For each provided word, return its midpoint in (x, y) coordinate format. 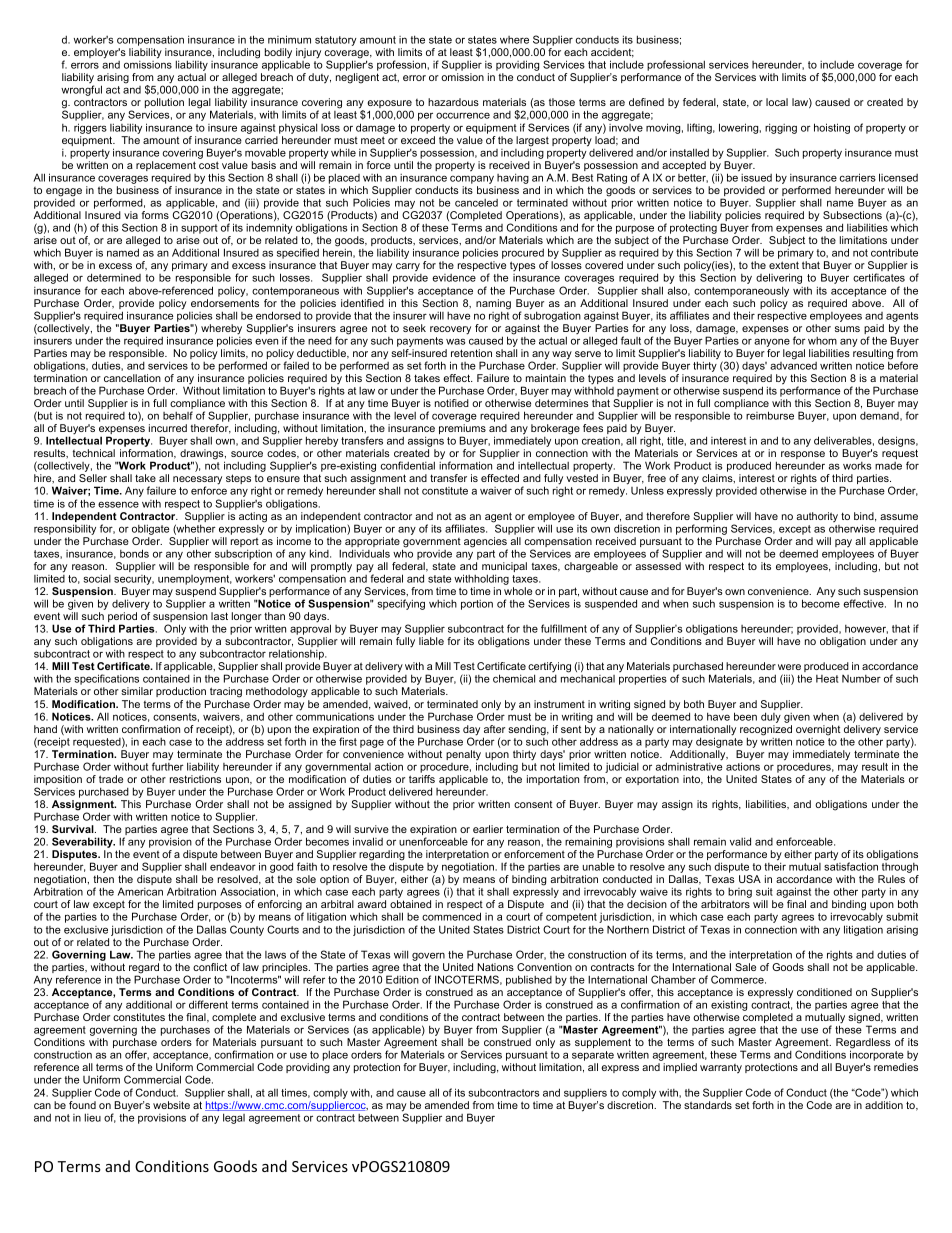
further (168, 765)
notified (452, 403)
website (171, 1105)
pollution (164, 104)
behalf (178, 415)
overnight (818, 730)
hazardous (453, 102)
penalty (463, 756)
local (777, 102)
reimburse (770, 415)
